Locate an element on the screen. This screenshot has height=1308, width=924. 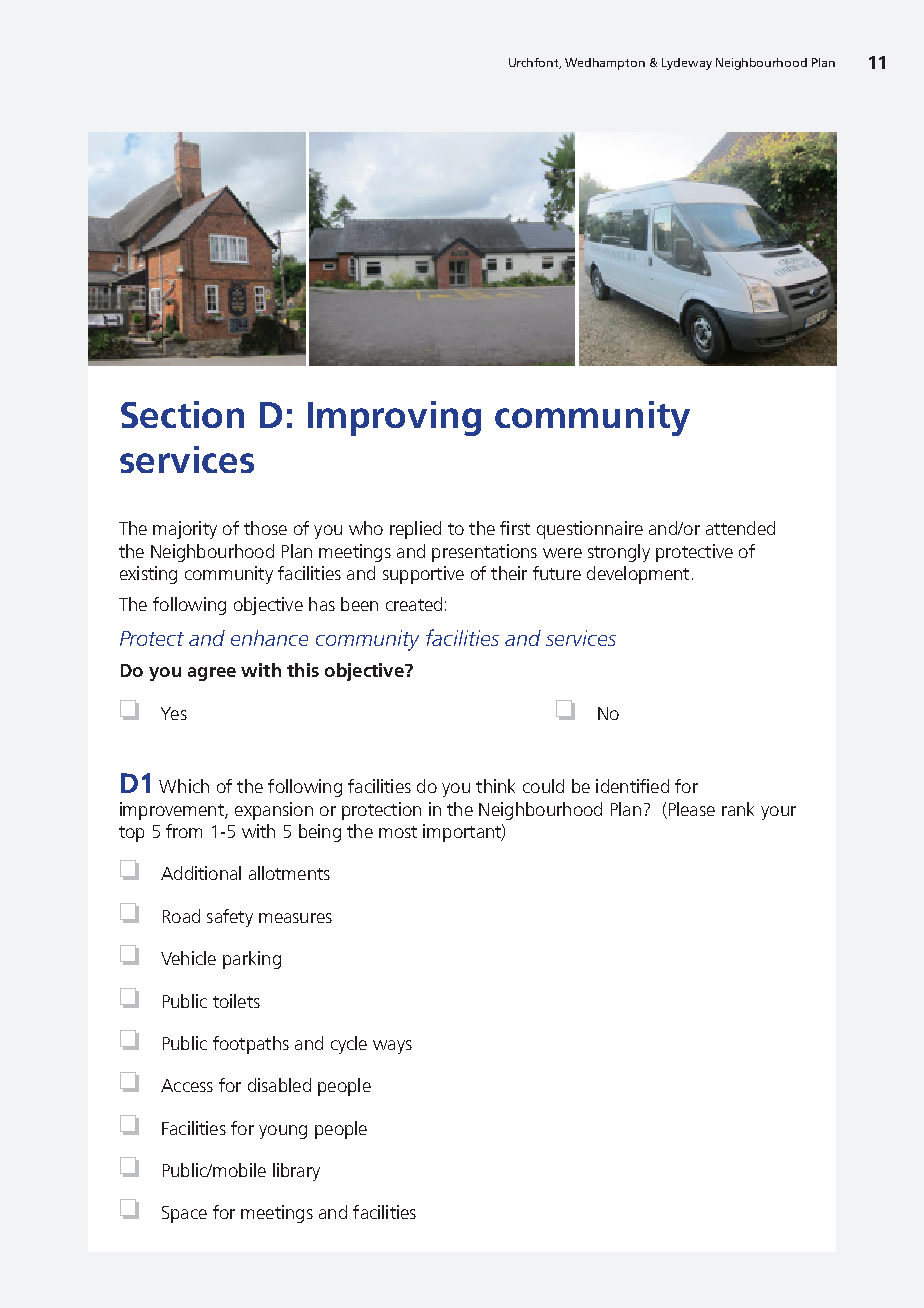
footpaths is located at coordinates (251, 1045).
